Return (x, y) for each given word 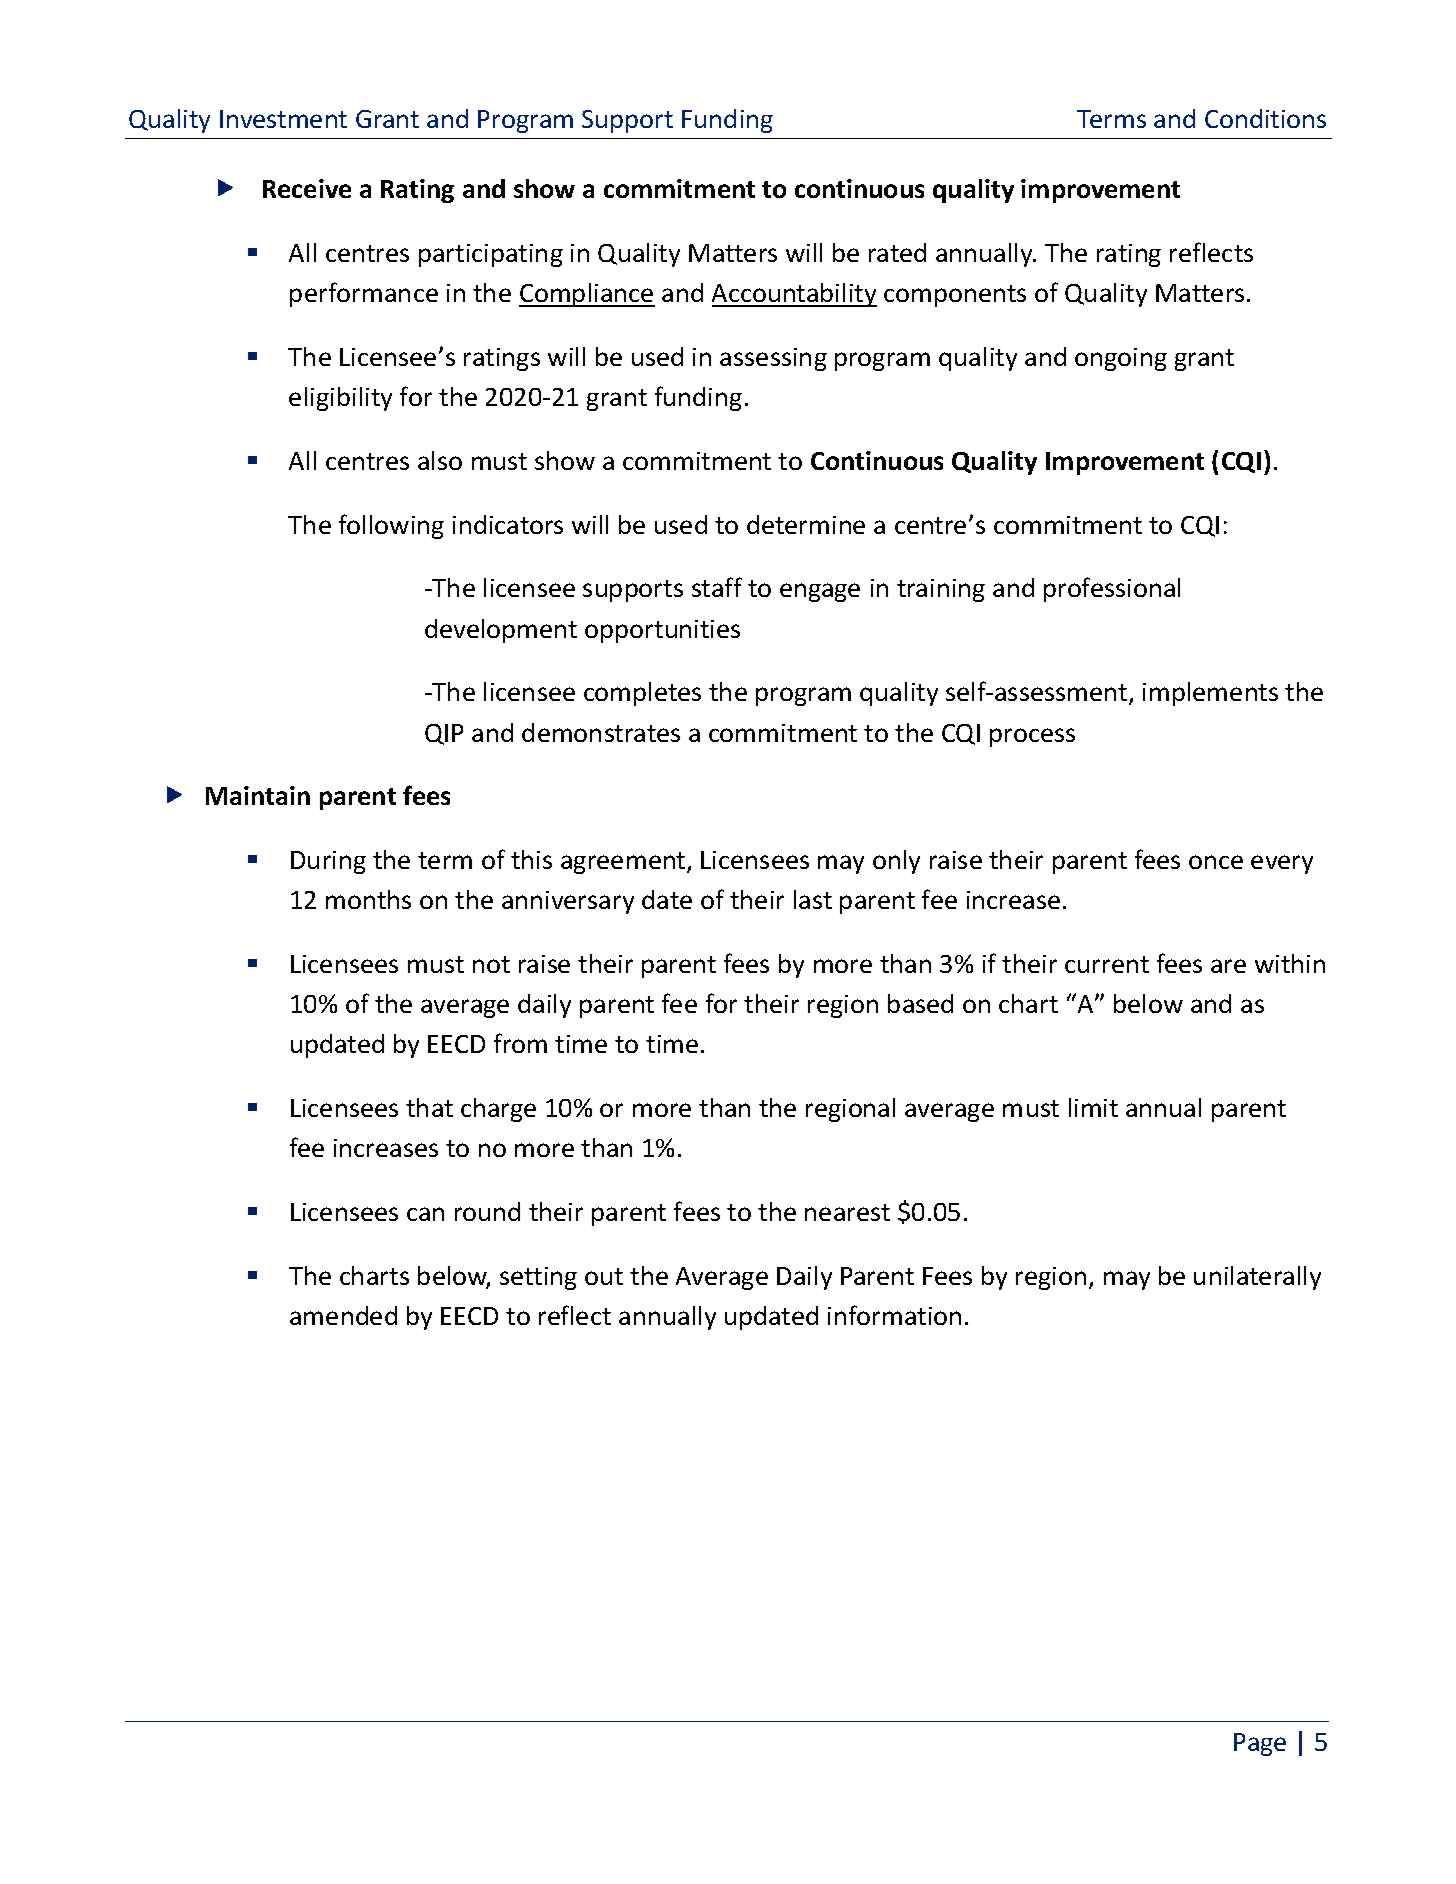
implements (1210, 694)
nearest (847, 1212)
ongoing (1121, 359)
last (813, 899)
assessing (773, 359)
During (328, 862)
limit (1093, 1107)
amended (343, 1315)
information (894, 1315)
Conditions (1265, 118)
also (440, 460)
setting (538, 1278)
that (429, 1107)
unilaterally (1257, 1278)
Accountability (794, 295)
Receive (307, 188)
